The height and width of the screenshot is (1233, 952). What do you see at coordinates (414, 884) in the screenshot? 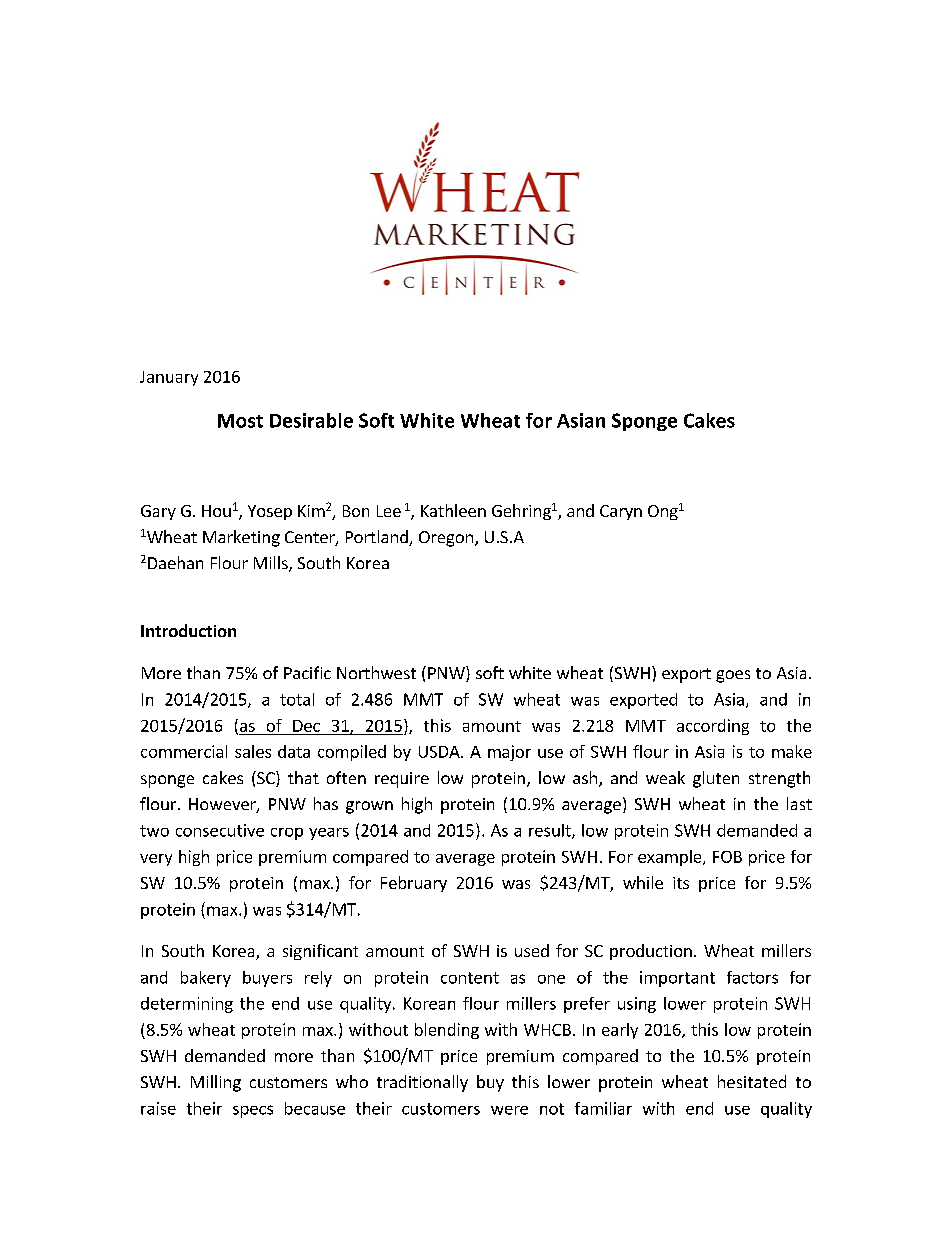
I see `February` at bounding box center [414, 884].
